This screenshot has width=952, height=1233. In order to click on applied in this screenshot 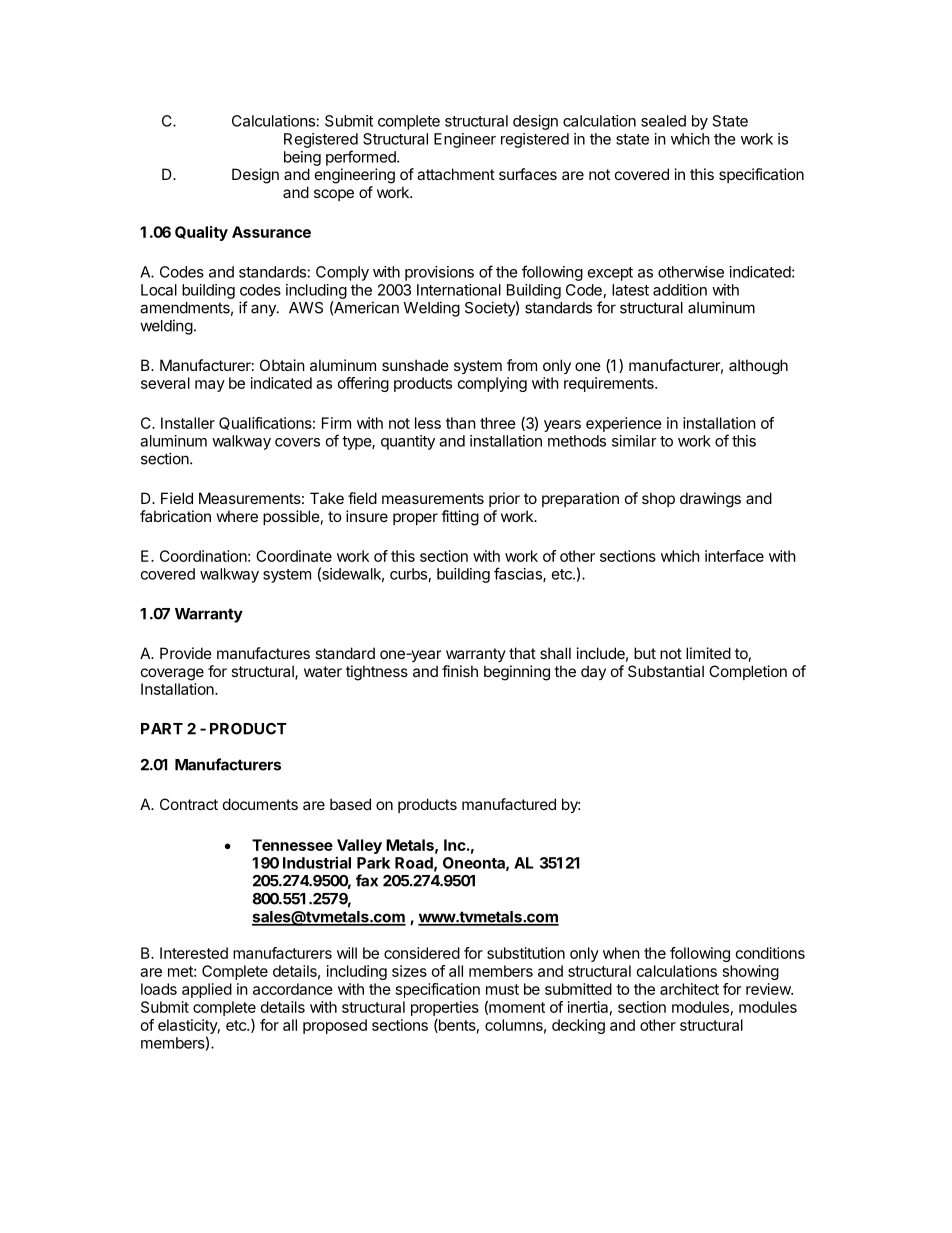, I will do `click(207, 990)`.
